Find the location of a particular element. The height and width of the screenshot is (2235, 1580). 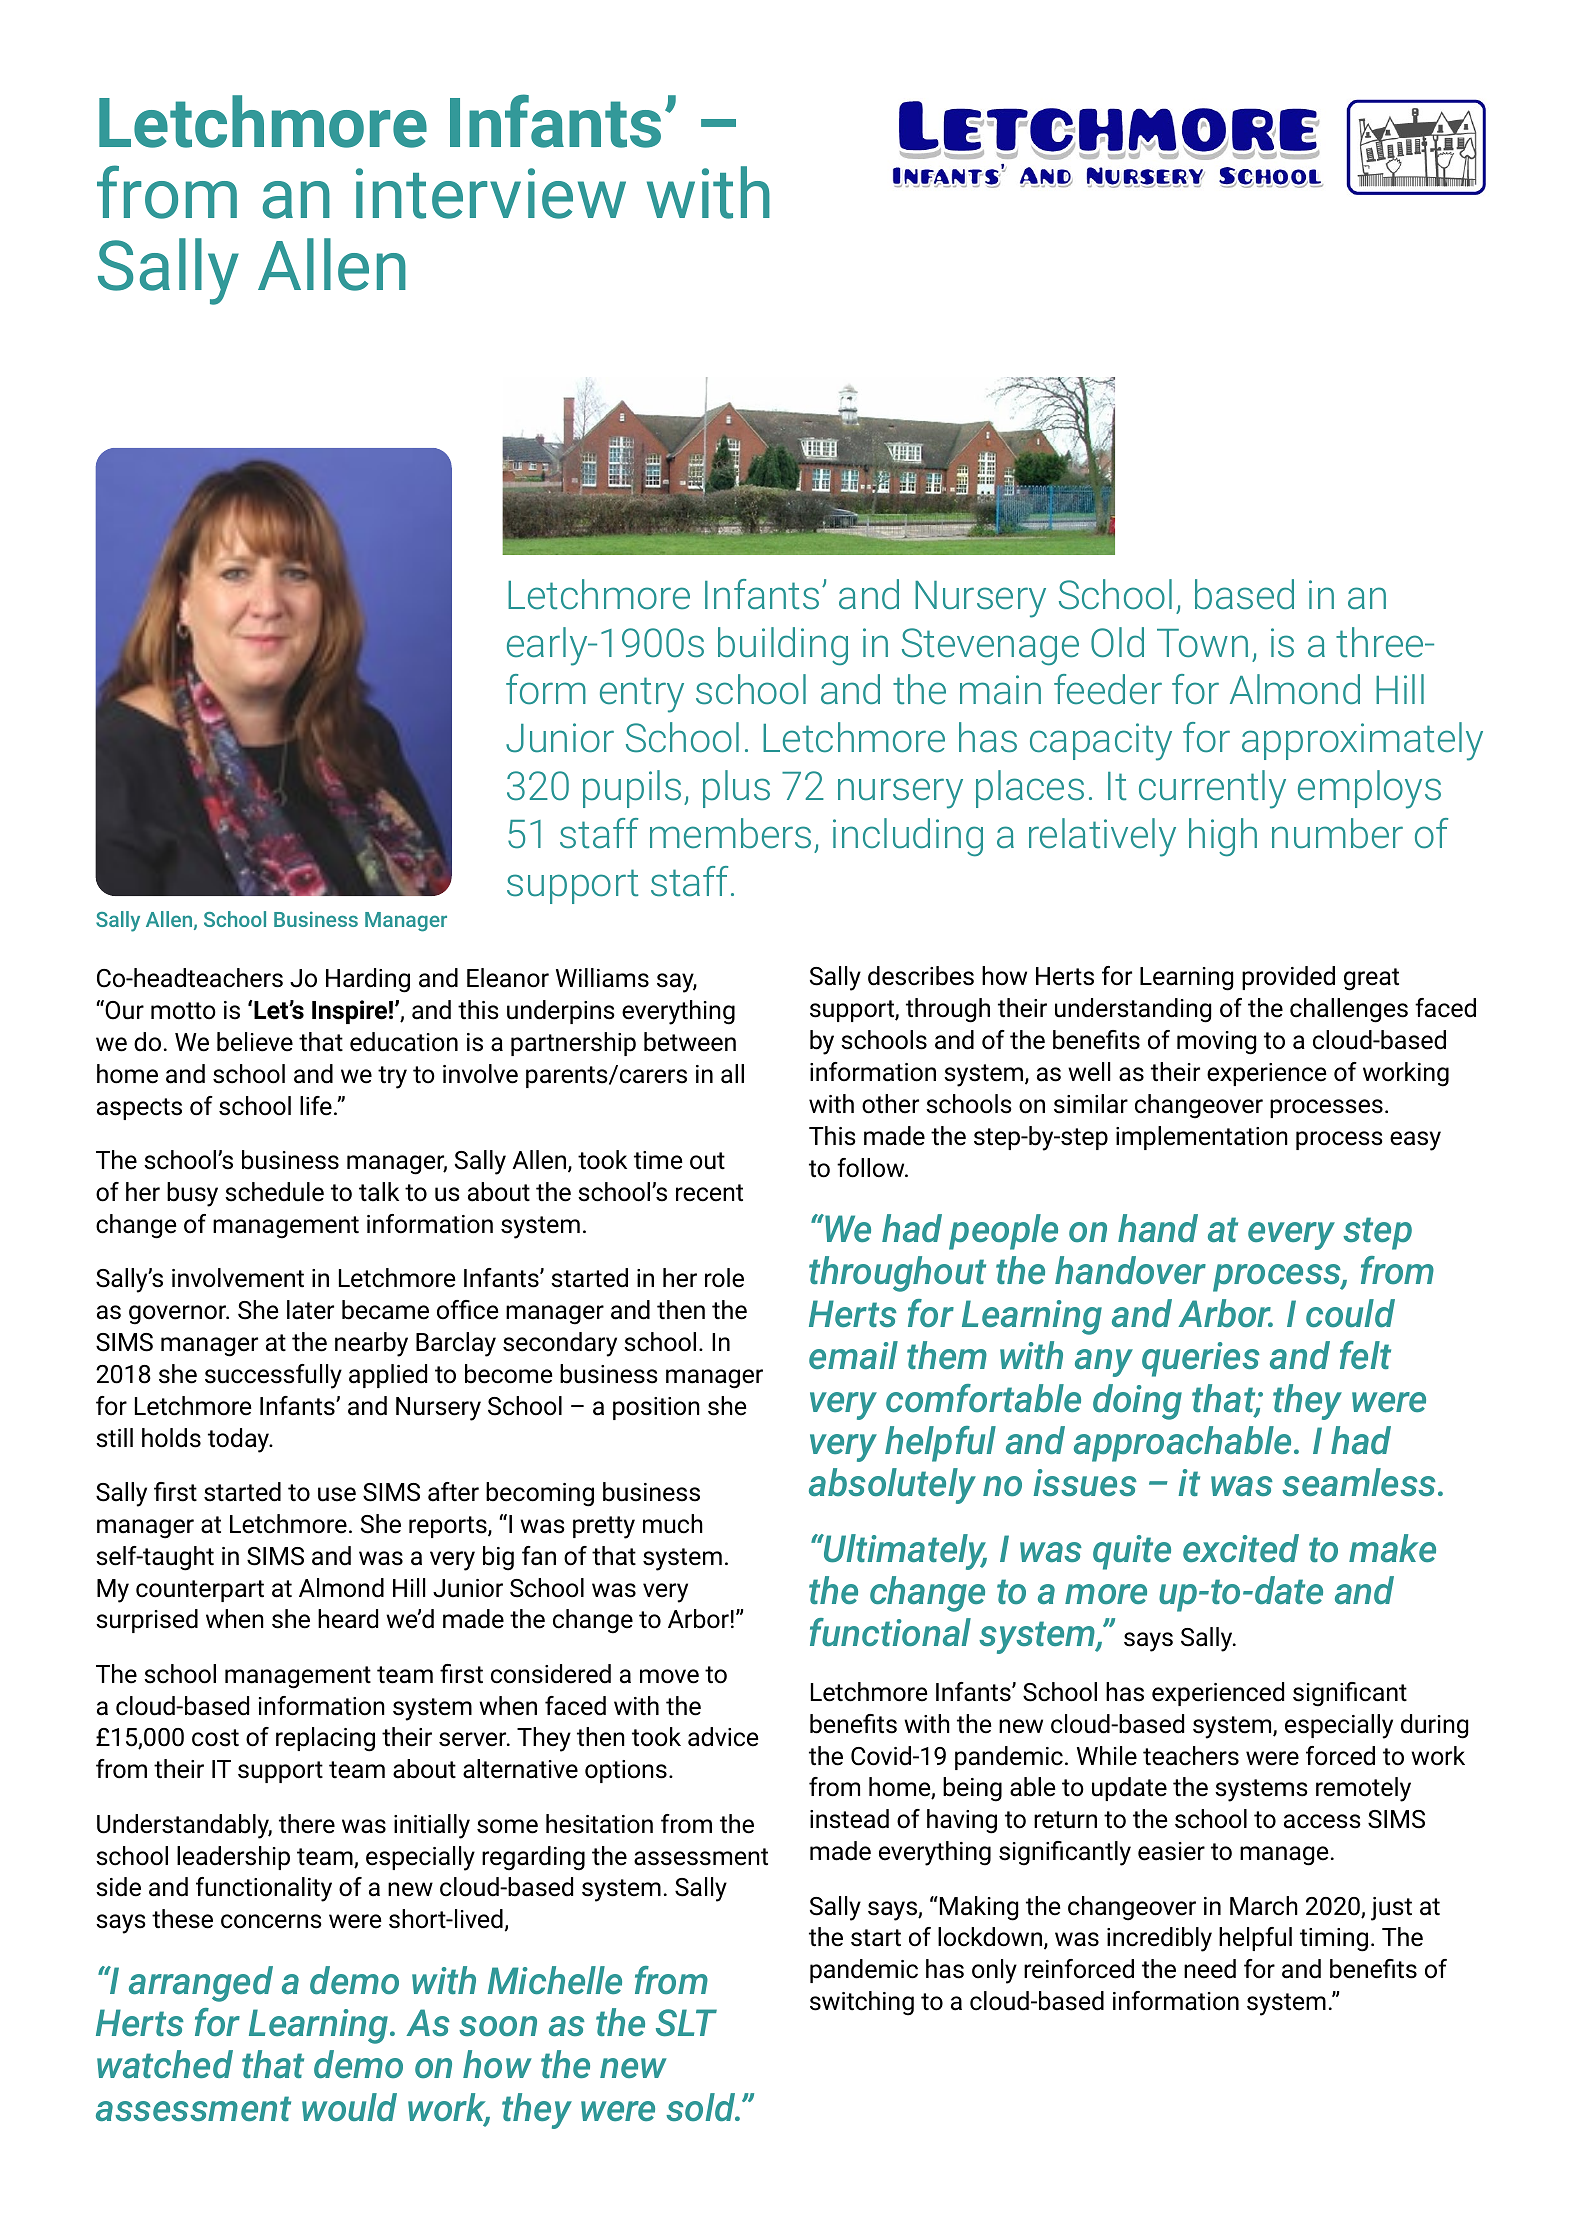

excited is located at coordinates (1241, 1548).
